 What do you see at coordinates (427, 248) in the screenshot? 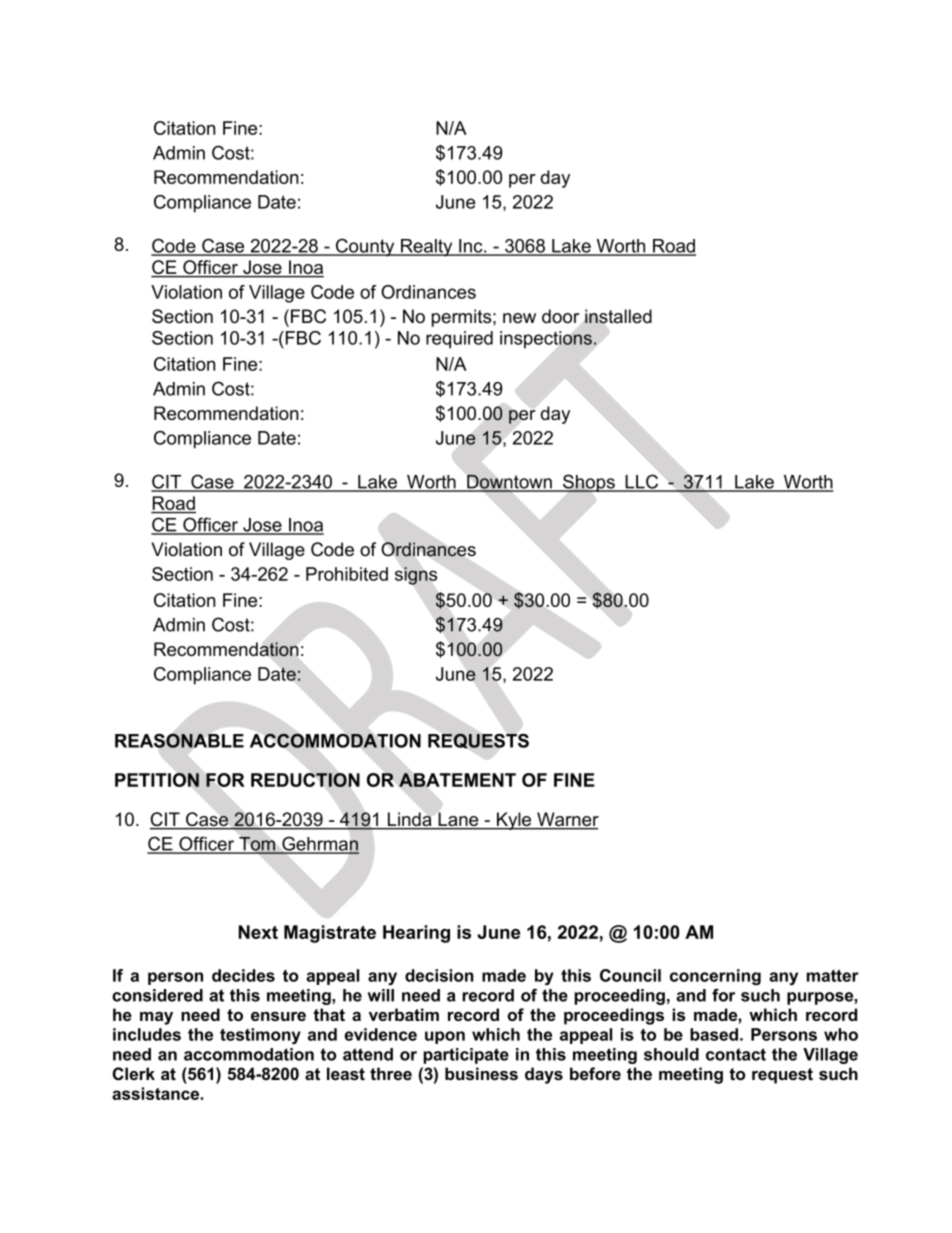
I see `Realty` at bounding box center [427, 248].
